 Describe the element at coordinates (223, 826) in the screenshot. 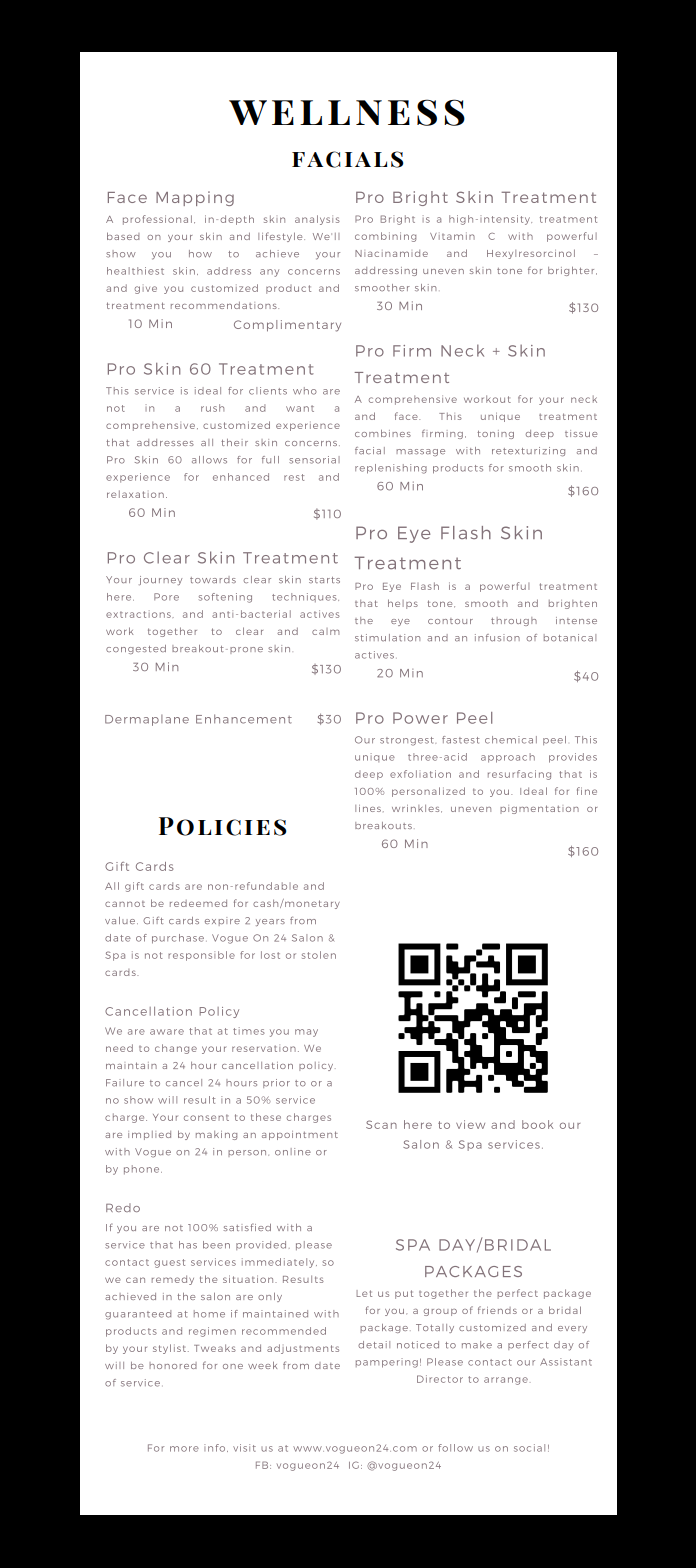

I see `Policies` at that location.
